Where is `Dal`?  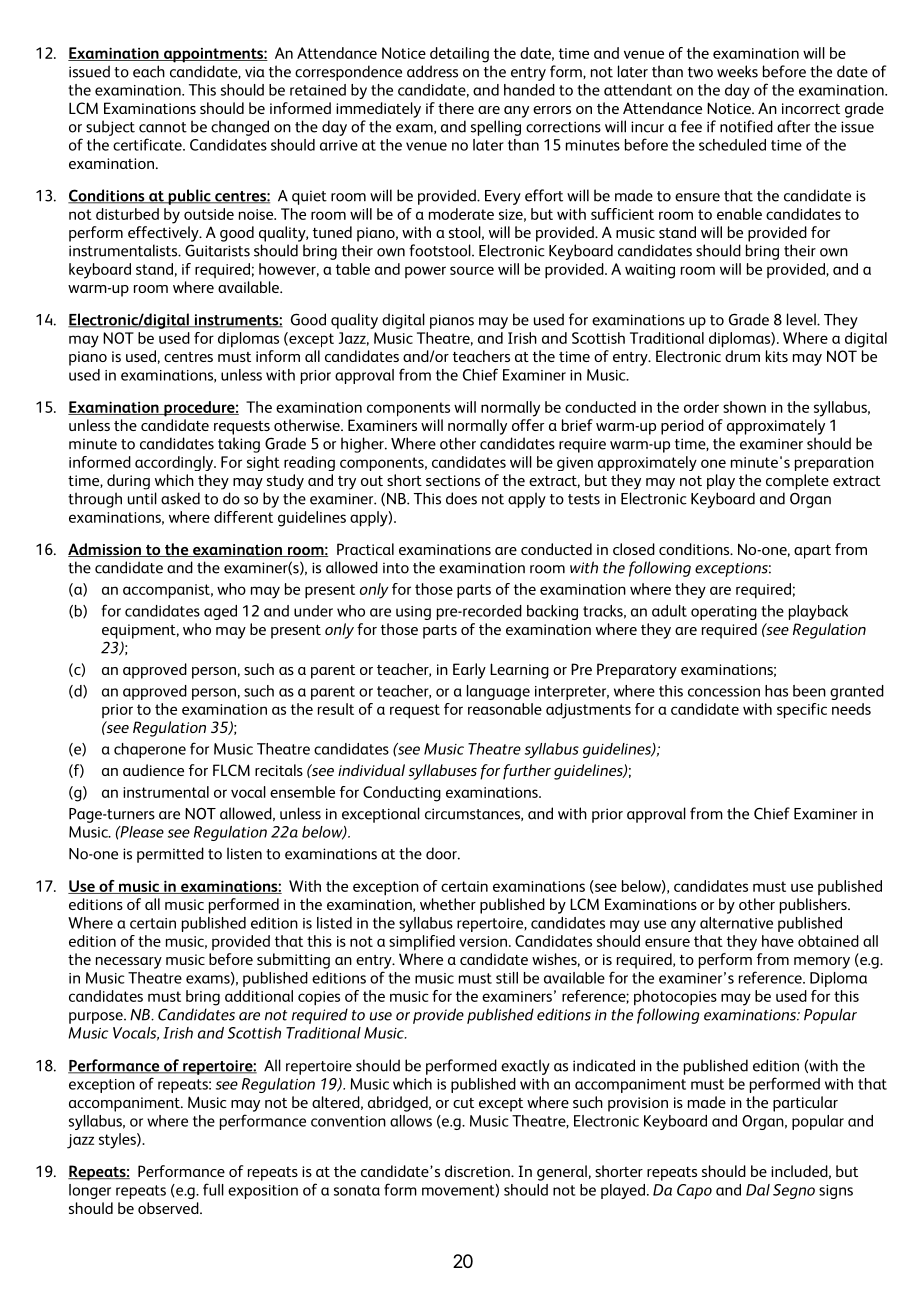 Dal is located at coordinates (758, 1190).
